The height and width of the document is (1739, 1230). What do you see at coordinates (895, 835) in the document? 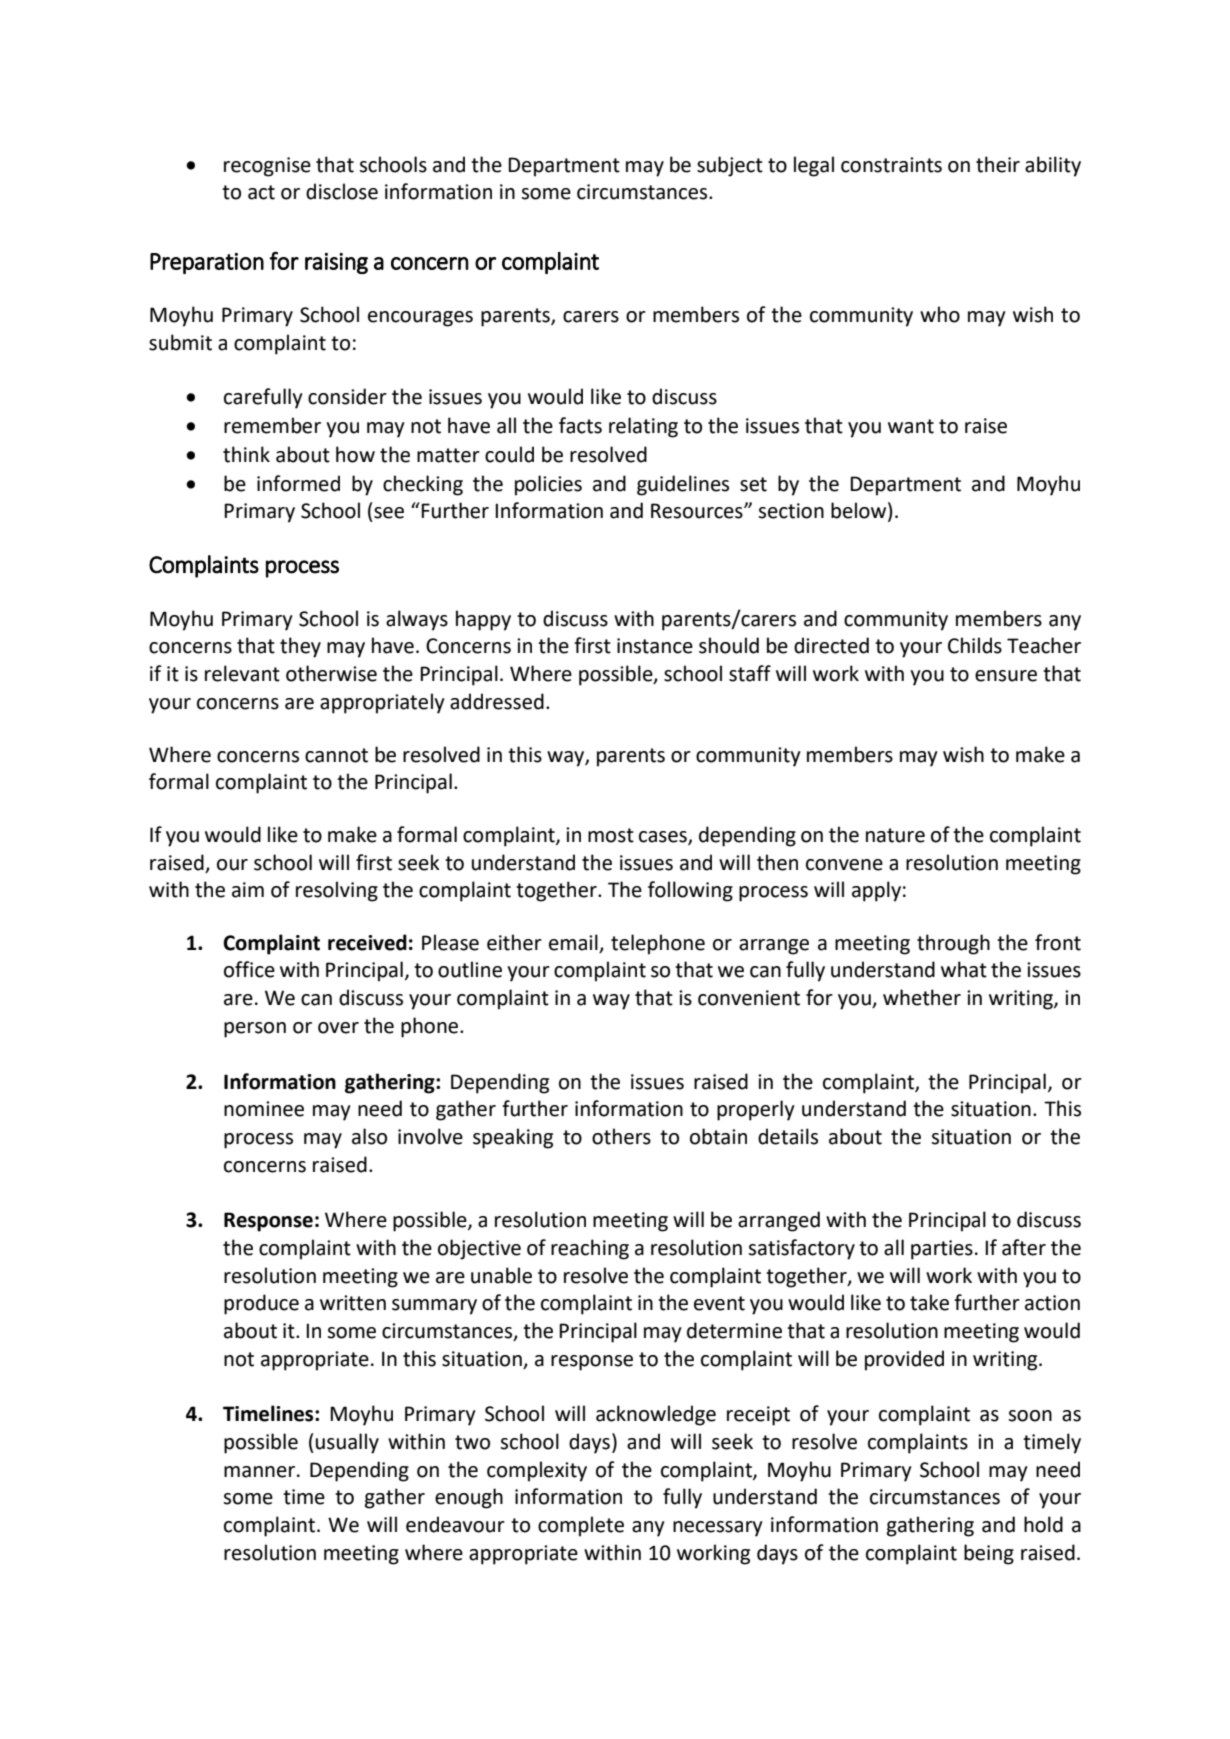
I see `nature` at bounding box center [895, 835].
